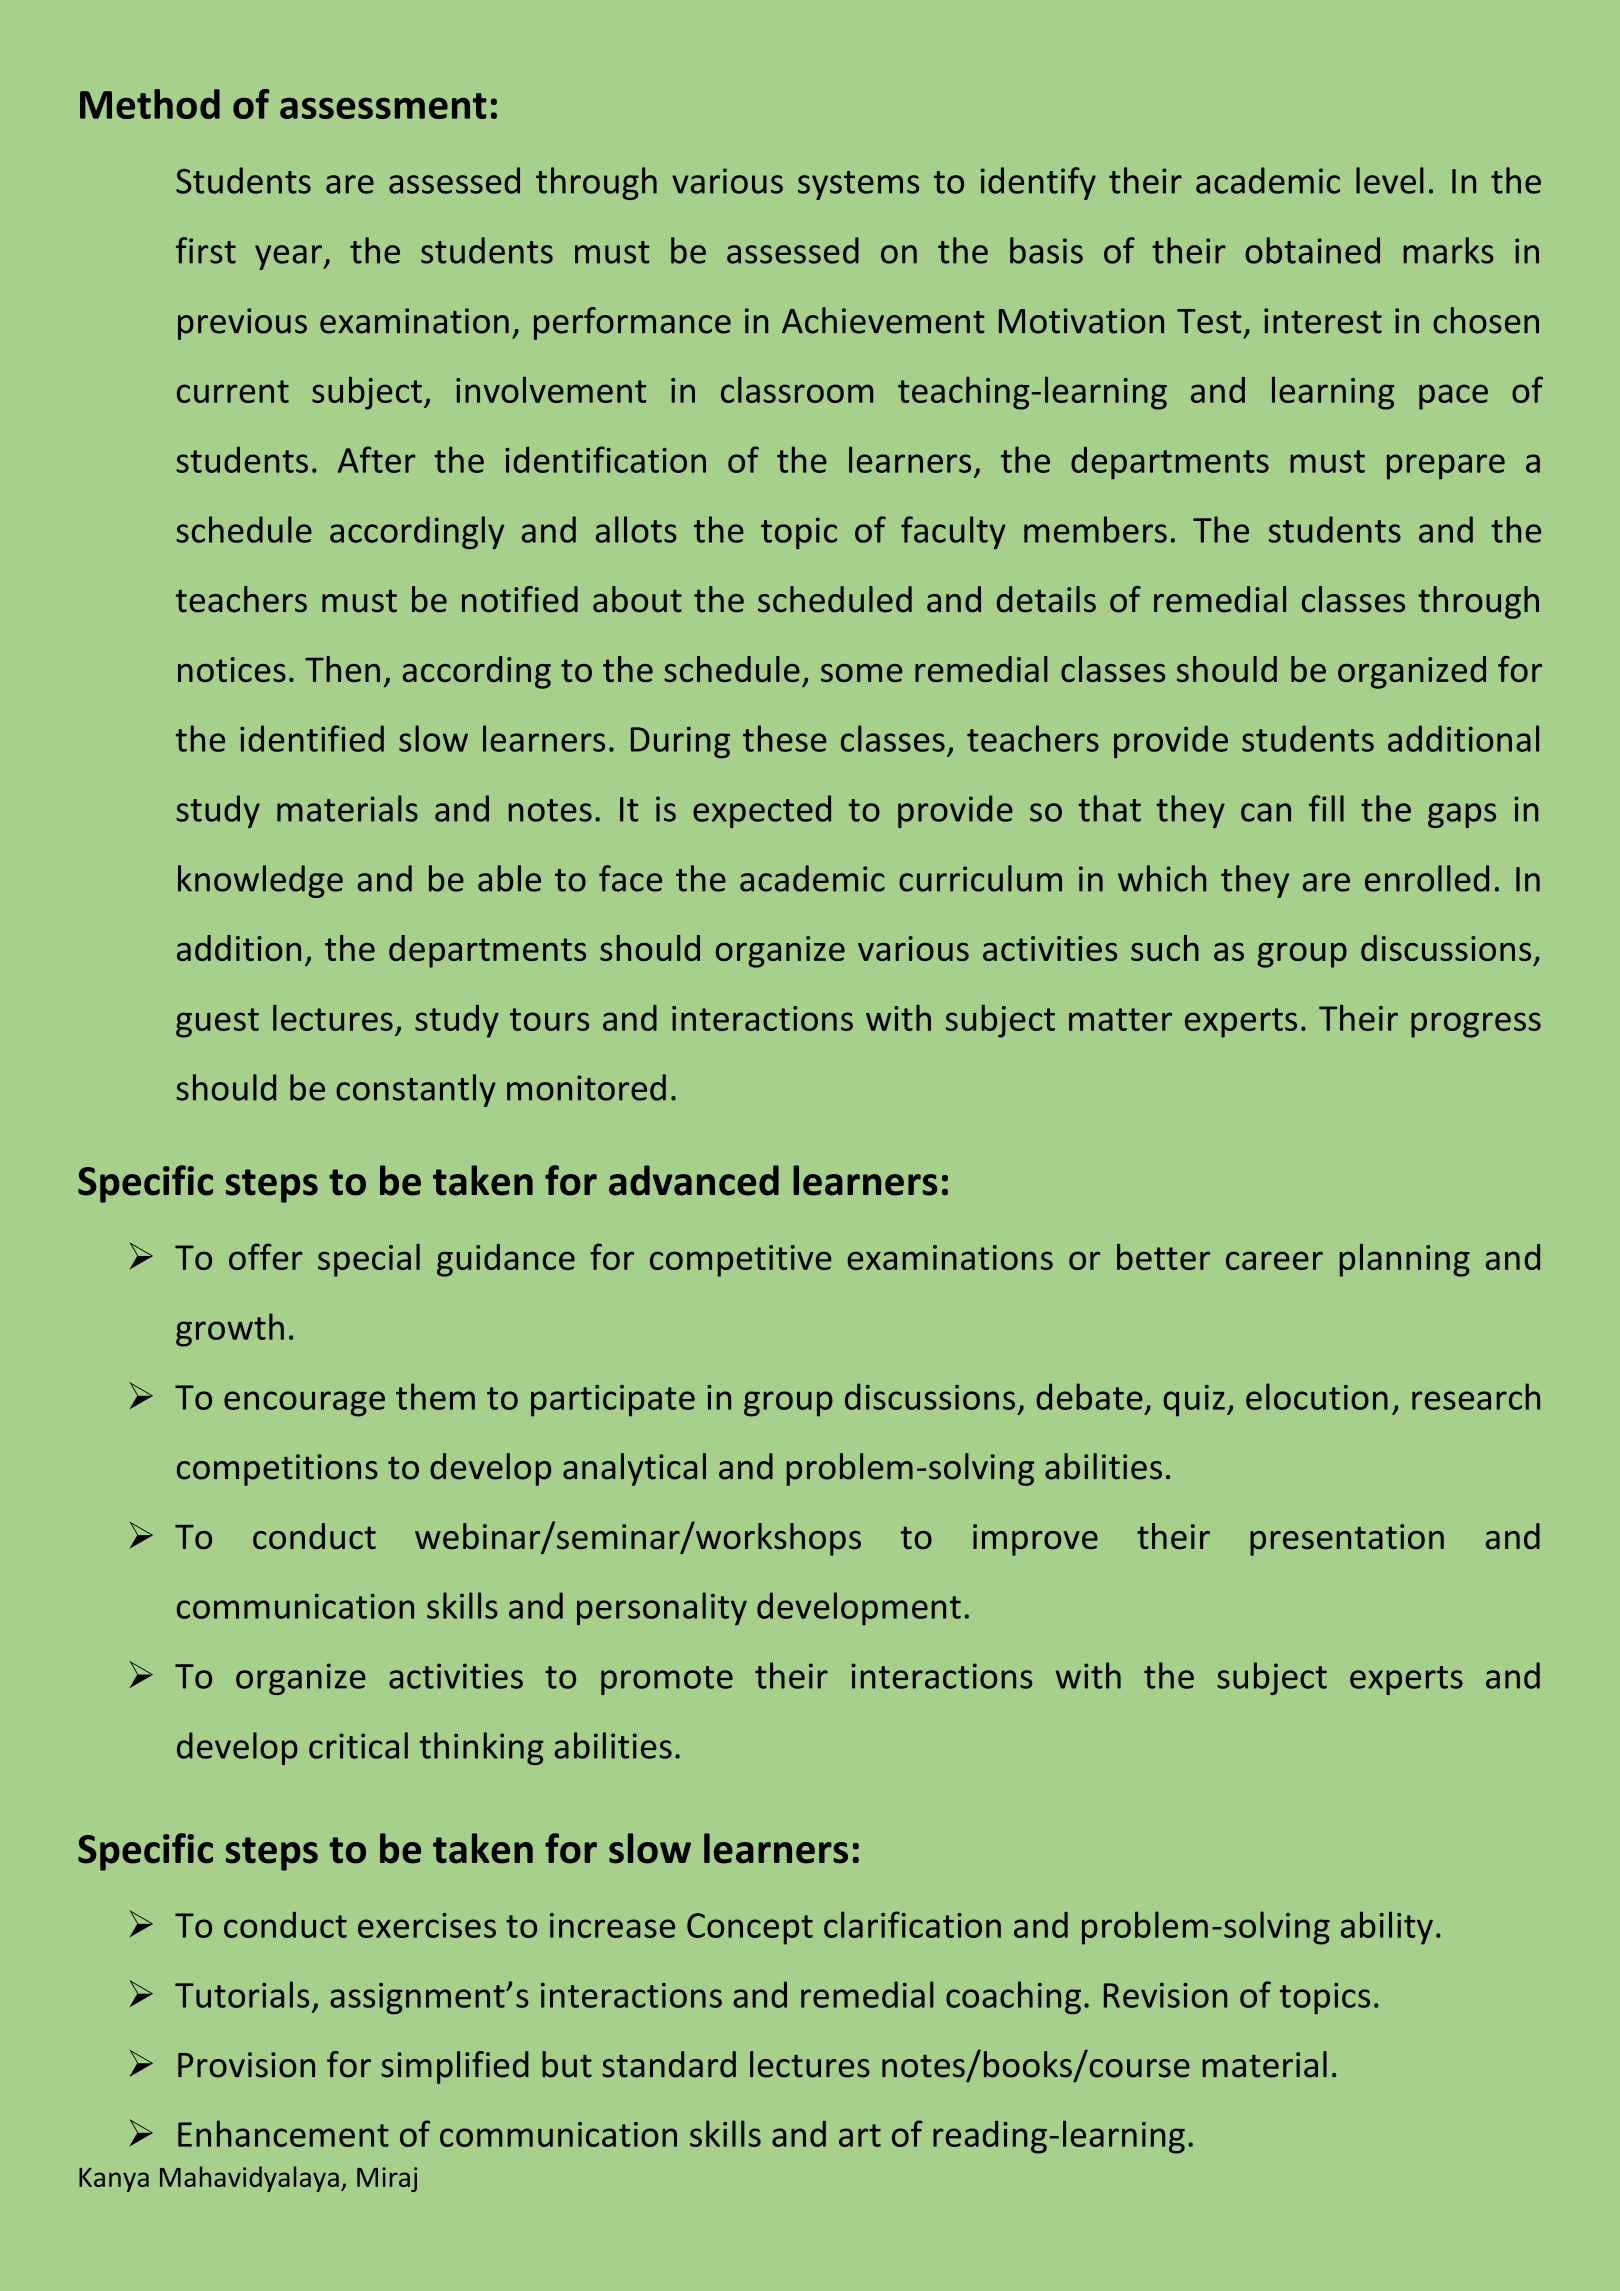 This screenshot has width=1620, height=2291. Describe the element at coordinates (858, 185) in the screenshot. I see `systems` at that location.
